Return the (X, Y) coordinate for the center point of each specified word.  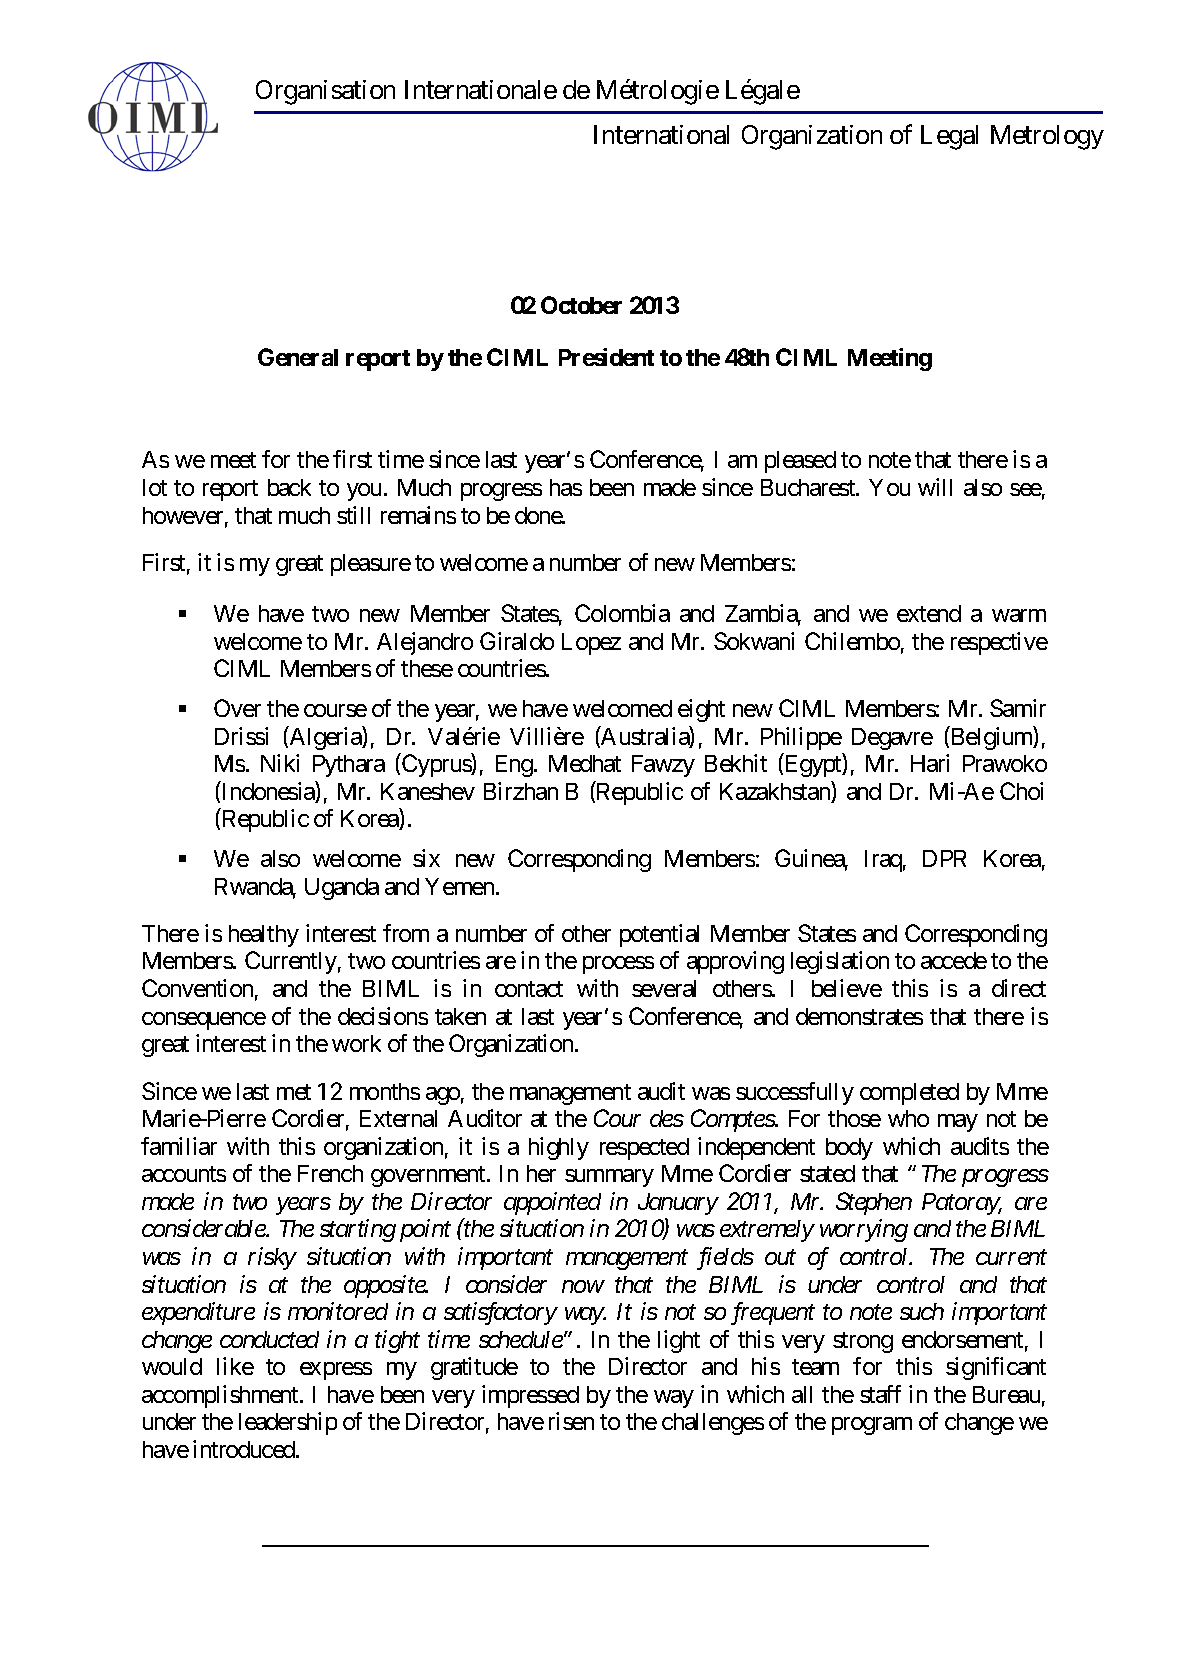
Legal (949, 137)
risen (571, 1421)
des (667, 1118)
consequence (204, 1021)
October (581, 305)
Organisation (325, 92)
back (289, 487)
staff (880, 1394)
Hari (930, 763)
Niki (280, 763)
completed (909, 1094)
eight (701, 710)
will (935, 487)
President (606, 357)
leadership (288, 1423)
